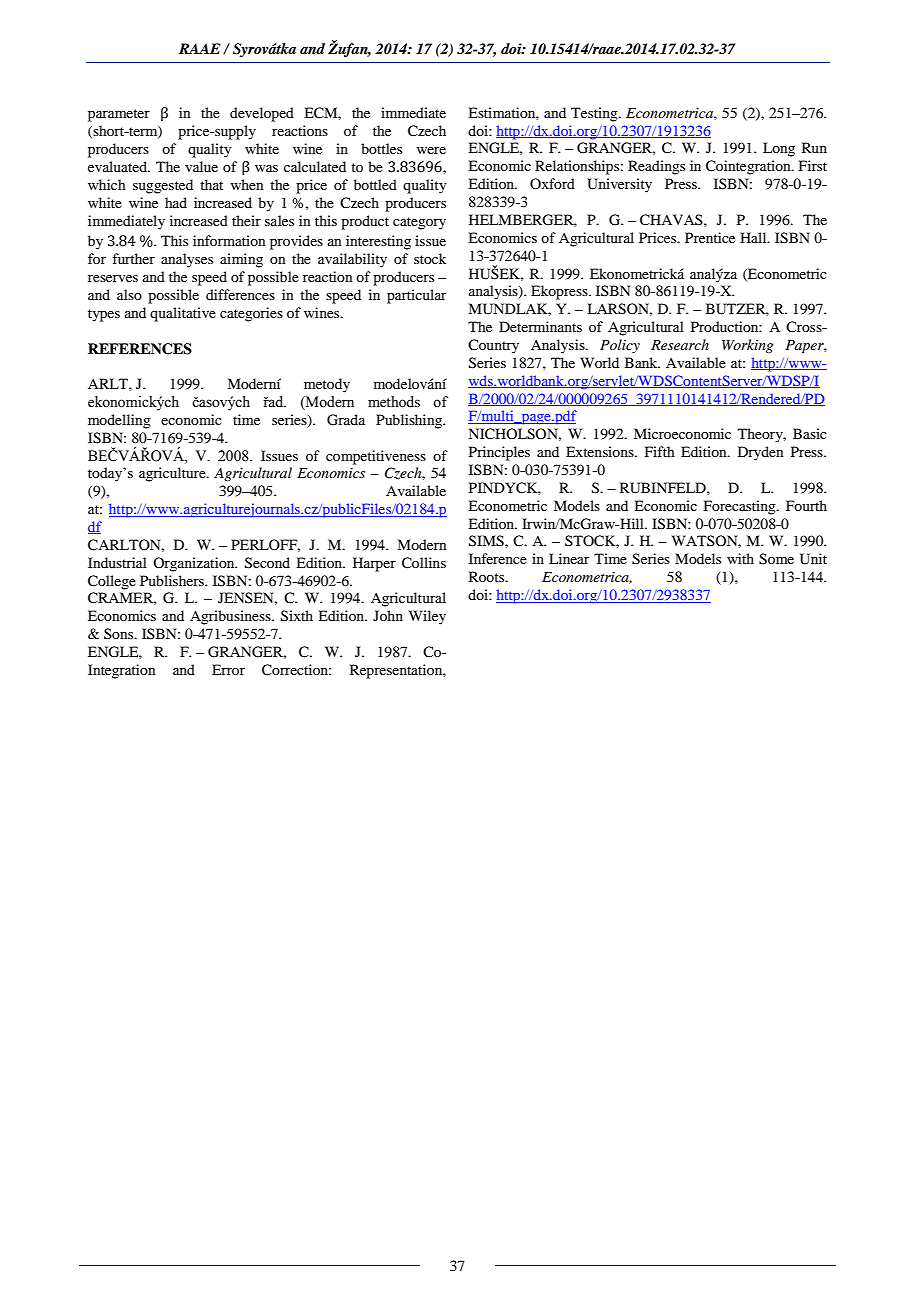 The image size is (924, 1308). What do you see at coordinates (747, 346) in the image?
I see `Working` at bounding box center [747, 346].
